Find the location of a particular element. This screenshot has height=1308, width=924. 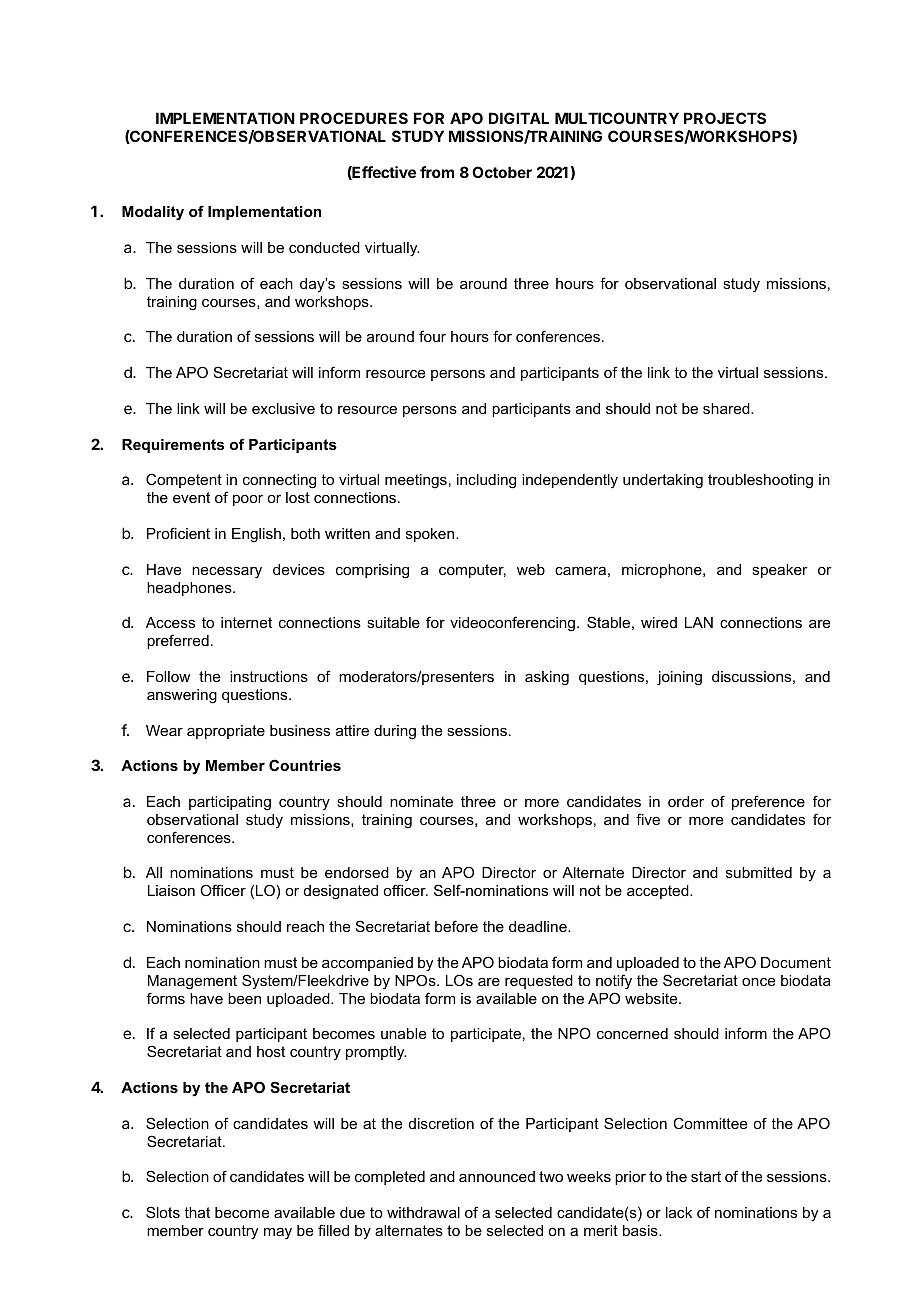

announced is located at coordinates (497, 1176).
